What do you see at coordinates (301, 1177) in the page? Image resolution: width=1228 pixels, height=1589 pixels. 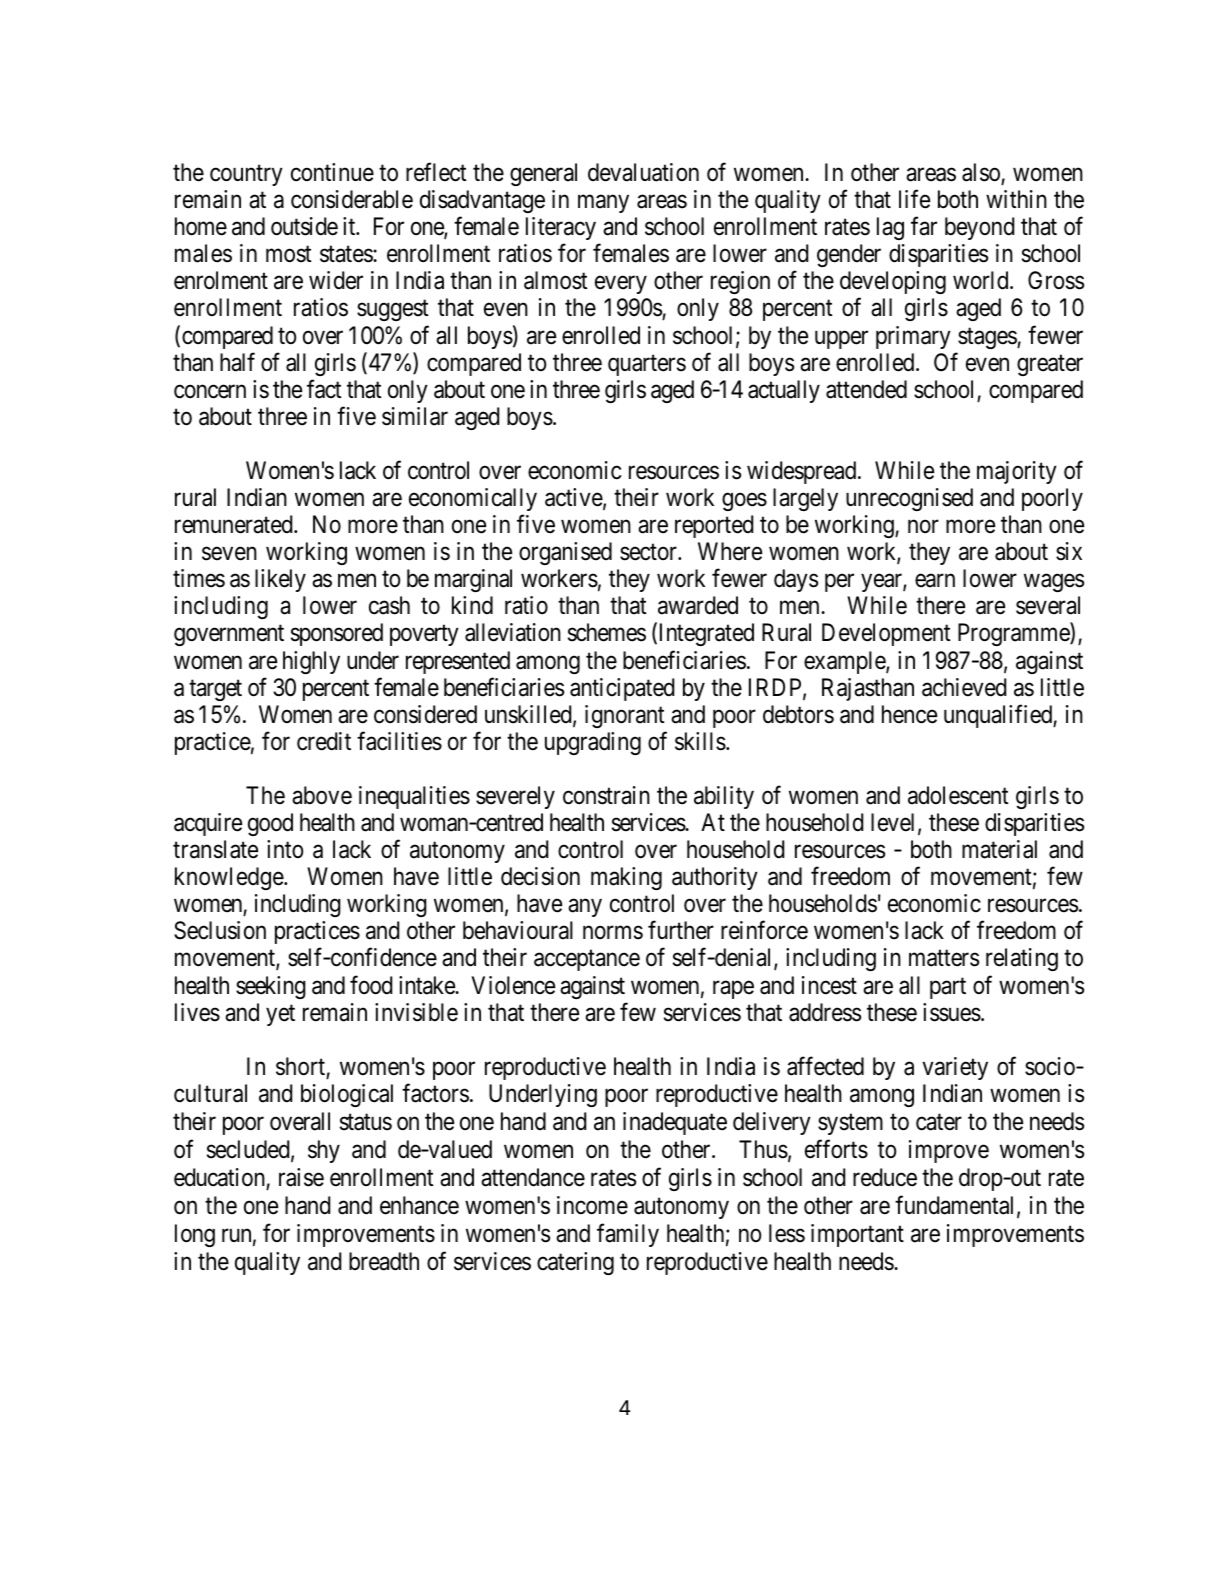 I see `raise` at bounding box center [301, 1177].
